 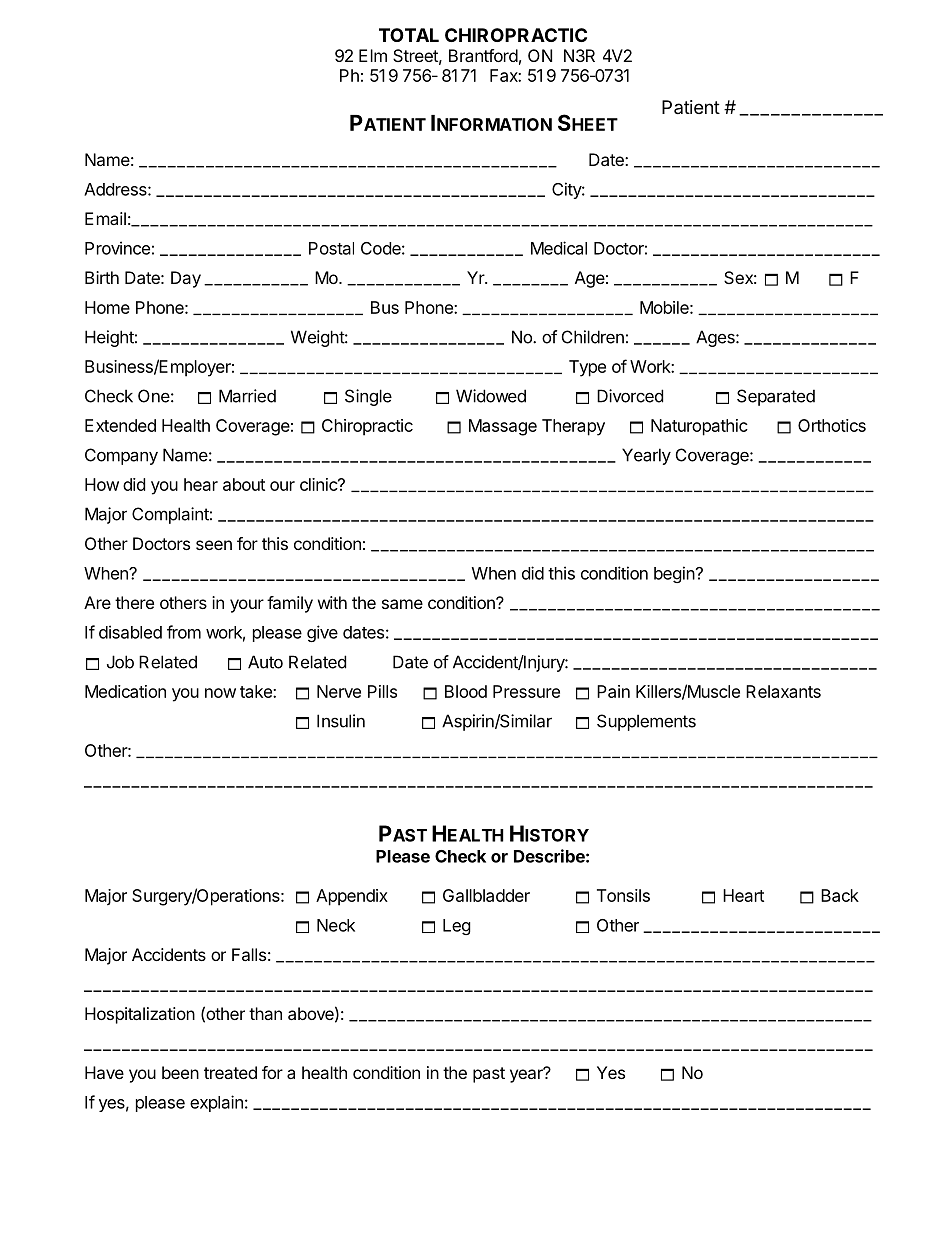 I want to click on Day, so click(x=186, y=279).
